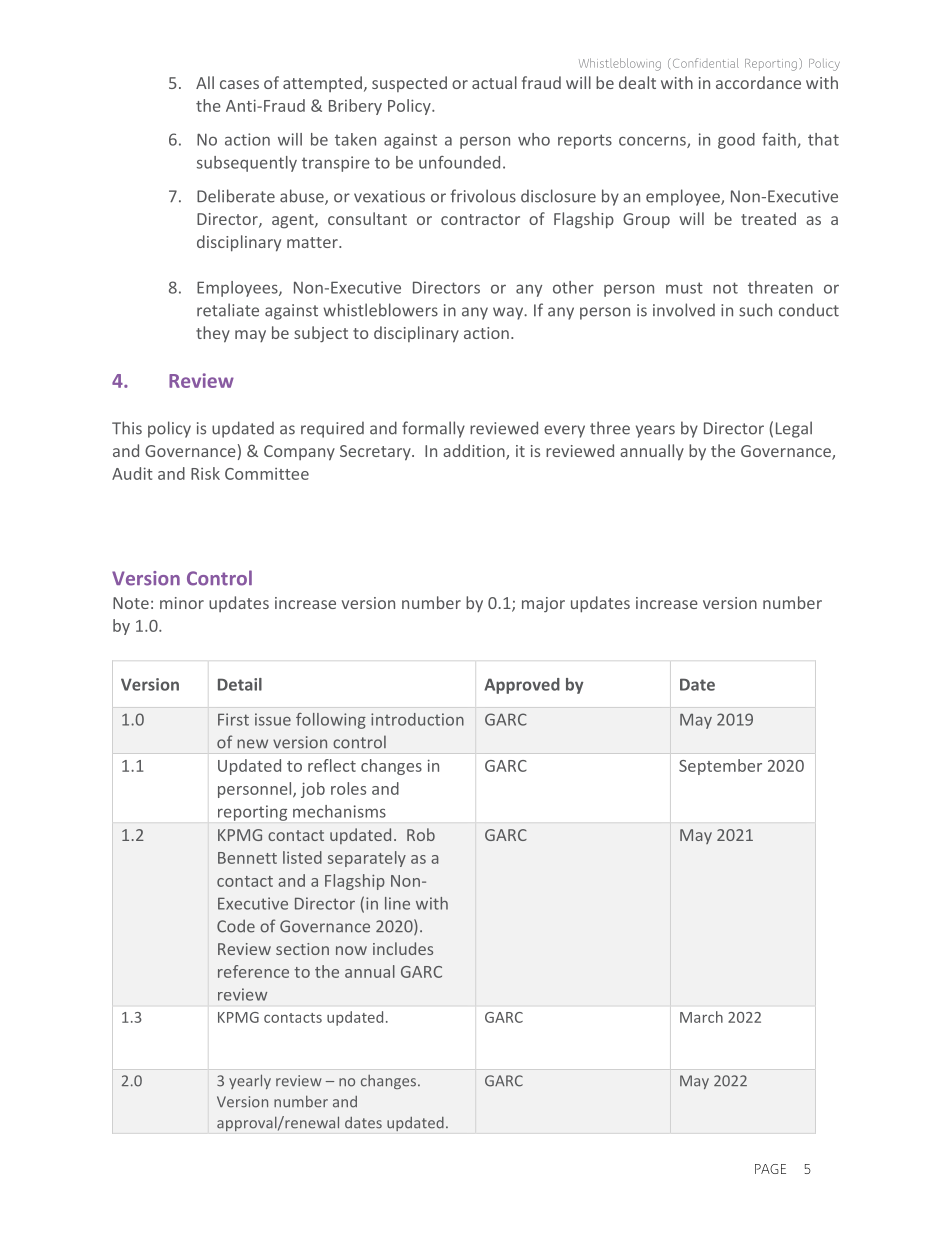 Image resolution: width=952 pixels, height=1233 pixels. I want to click on First, so click(233, 719).
